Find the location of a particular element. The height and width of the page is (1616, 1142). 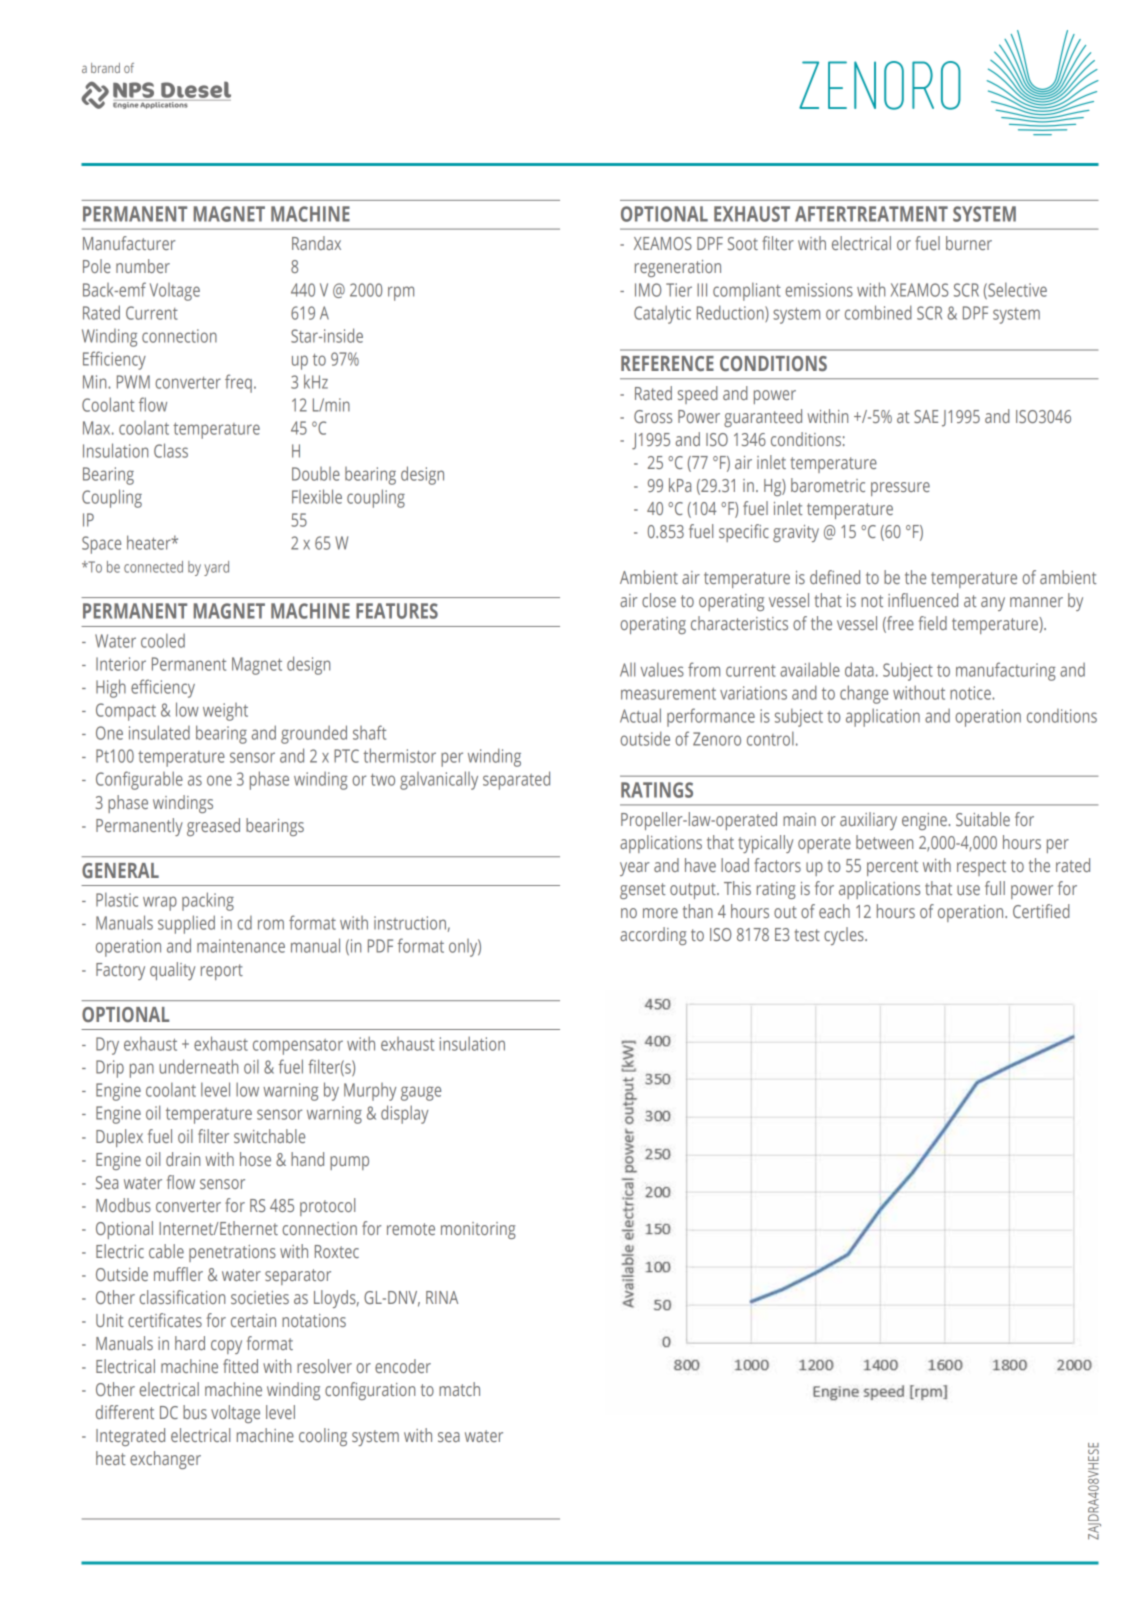

fitted is located at coordinates (240, 1366).
